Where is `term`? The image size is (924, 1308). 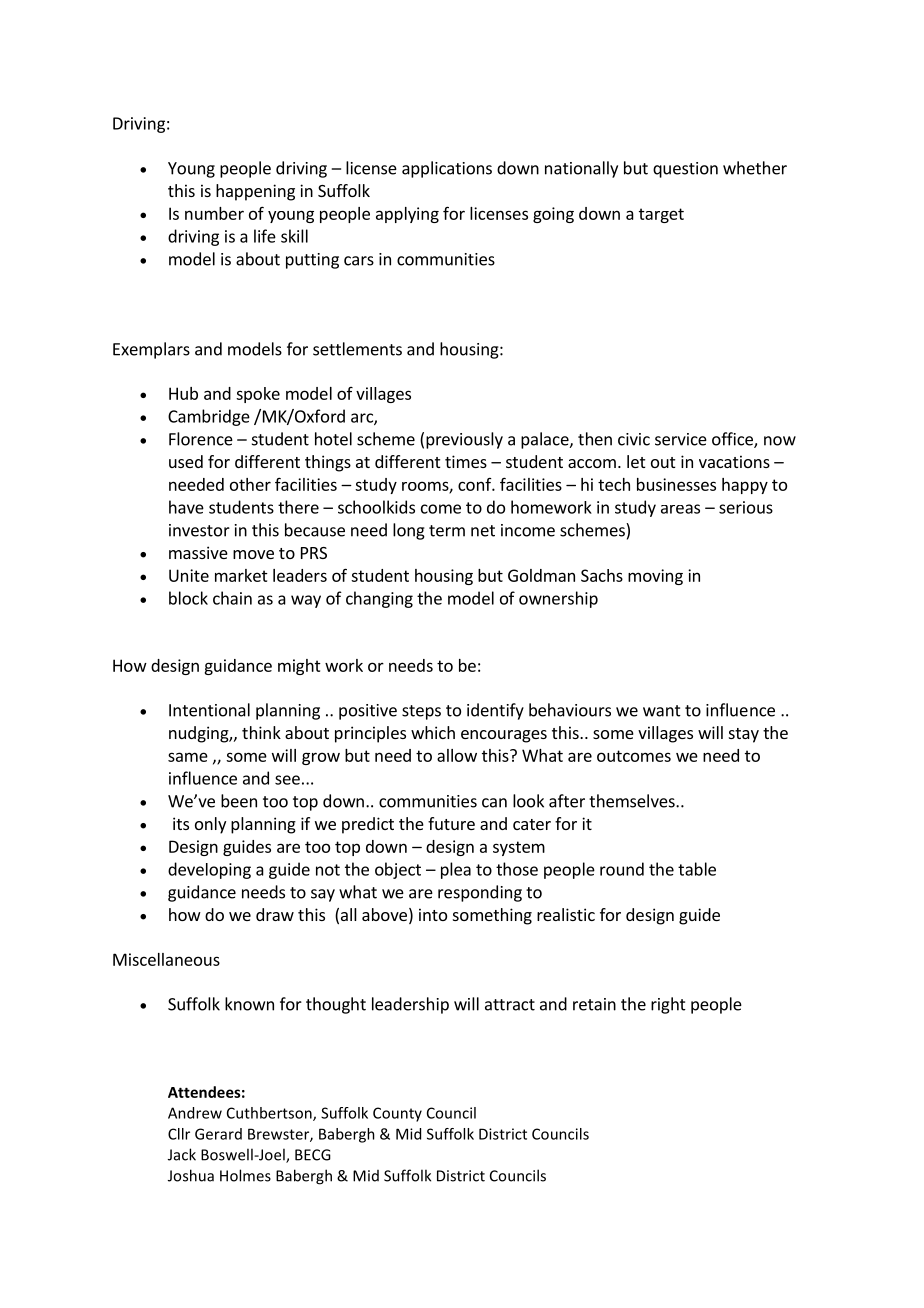
term is located at coordinates (447, 531).
